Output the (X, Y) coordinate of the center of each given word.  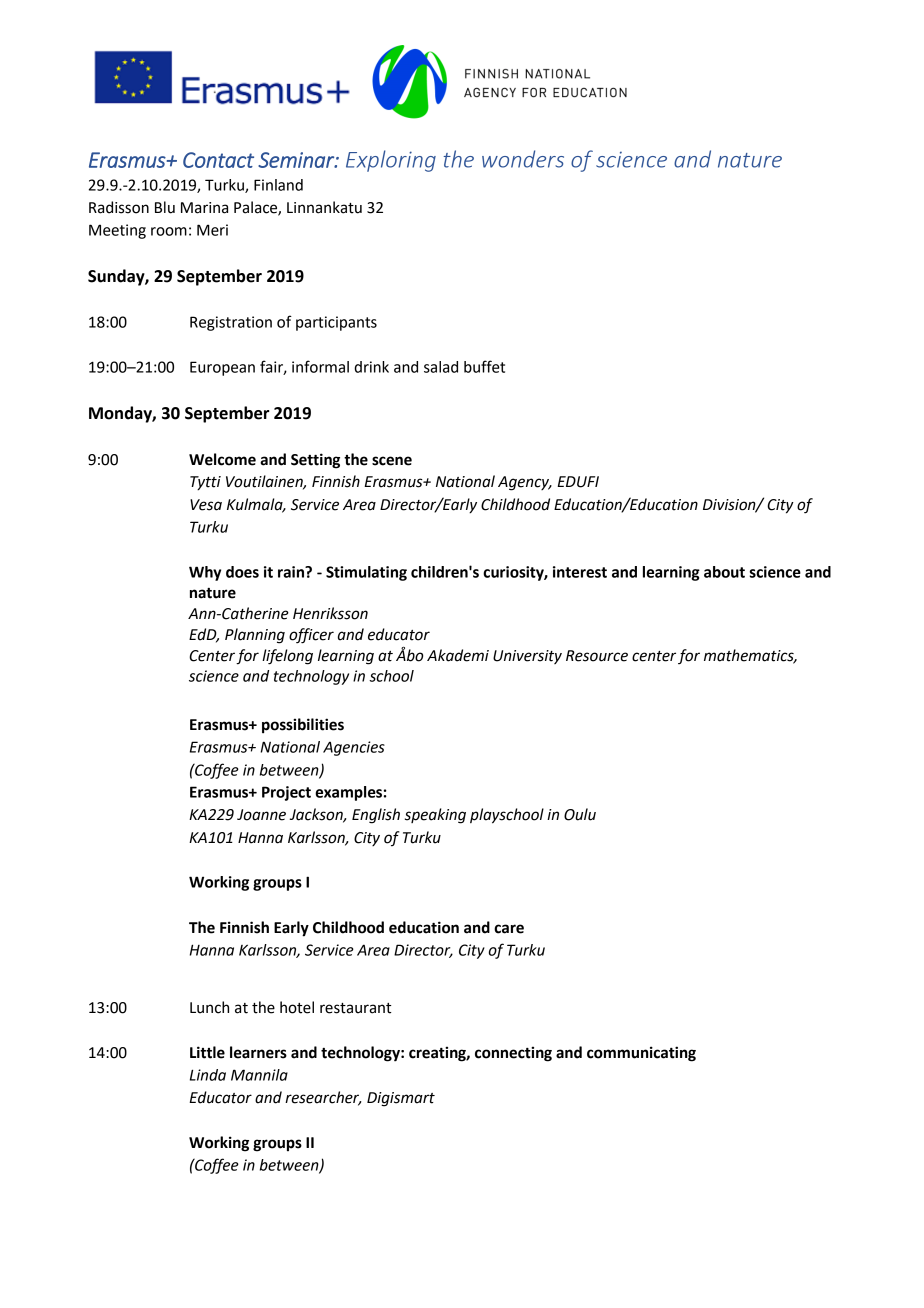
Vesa (206, 505)
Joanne (261, 815)
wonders (523, 159)
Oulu (580, 814)
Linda (208, 1075)
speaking (435, 816)
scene (392, 461)
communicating (641, 1054)
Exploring (391, 161)
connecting (513, 1054)
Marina (204, 208)
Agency (525, 483)
